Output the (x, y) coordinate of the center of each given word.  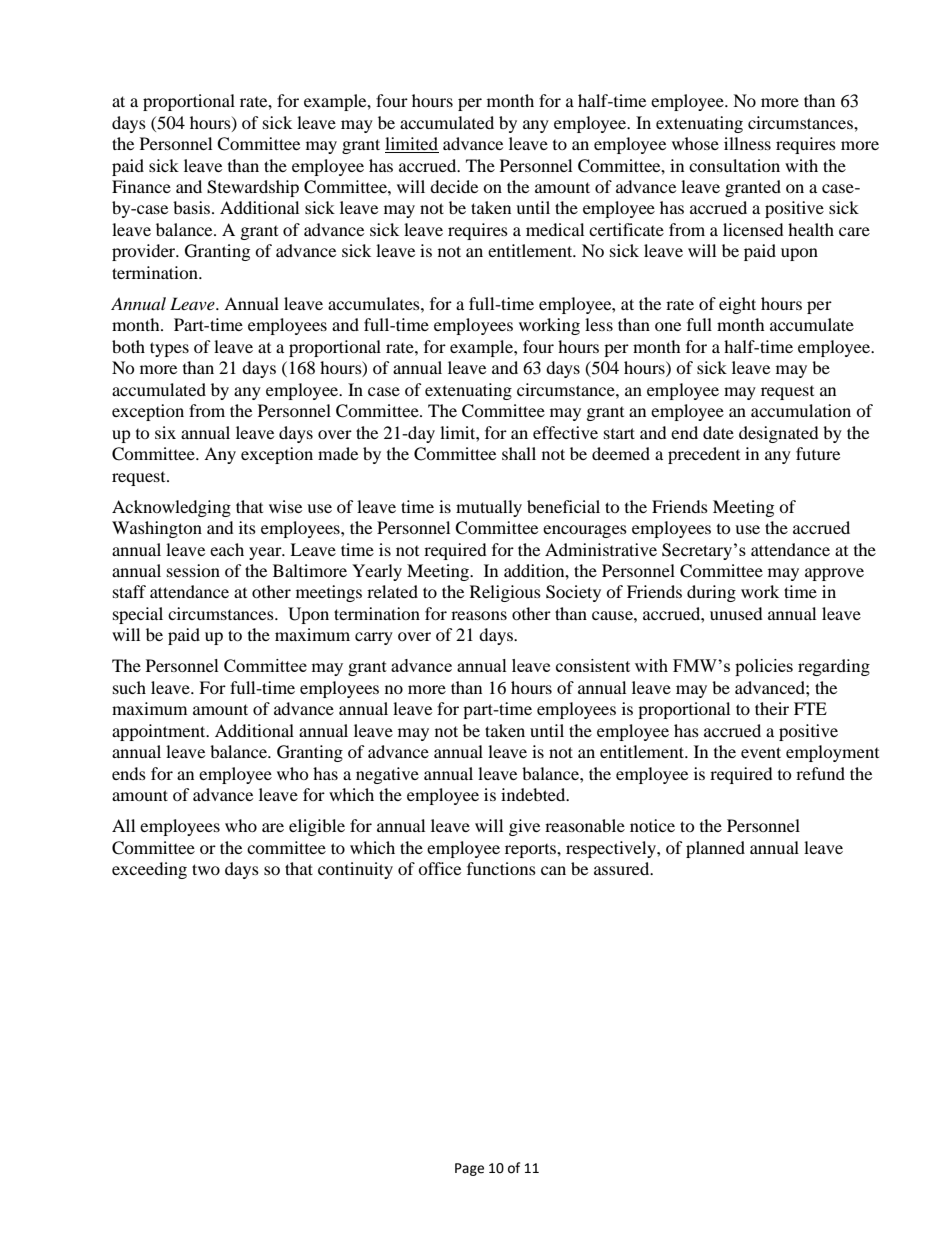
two (206, 869)
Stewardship (253, 188)
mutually (489, 508)
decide (454, 186)
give (524, 827)
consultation (734, 165)
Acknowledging (171, 508)
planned (715, 849)
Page (469, 1169)
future (818, 453)
